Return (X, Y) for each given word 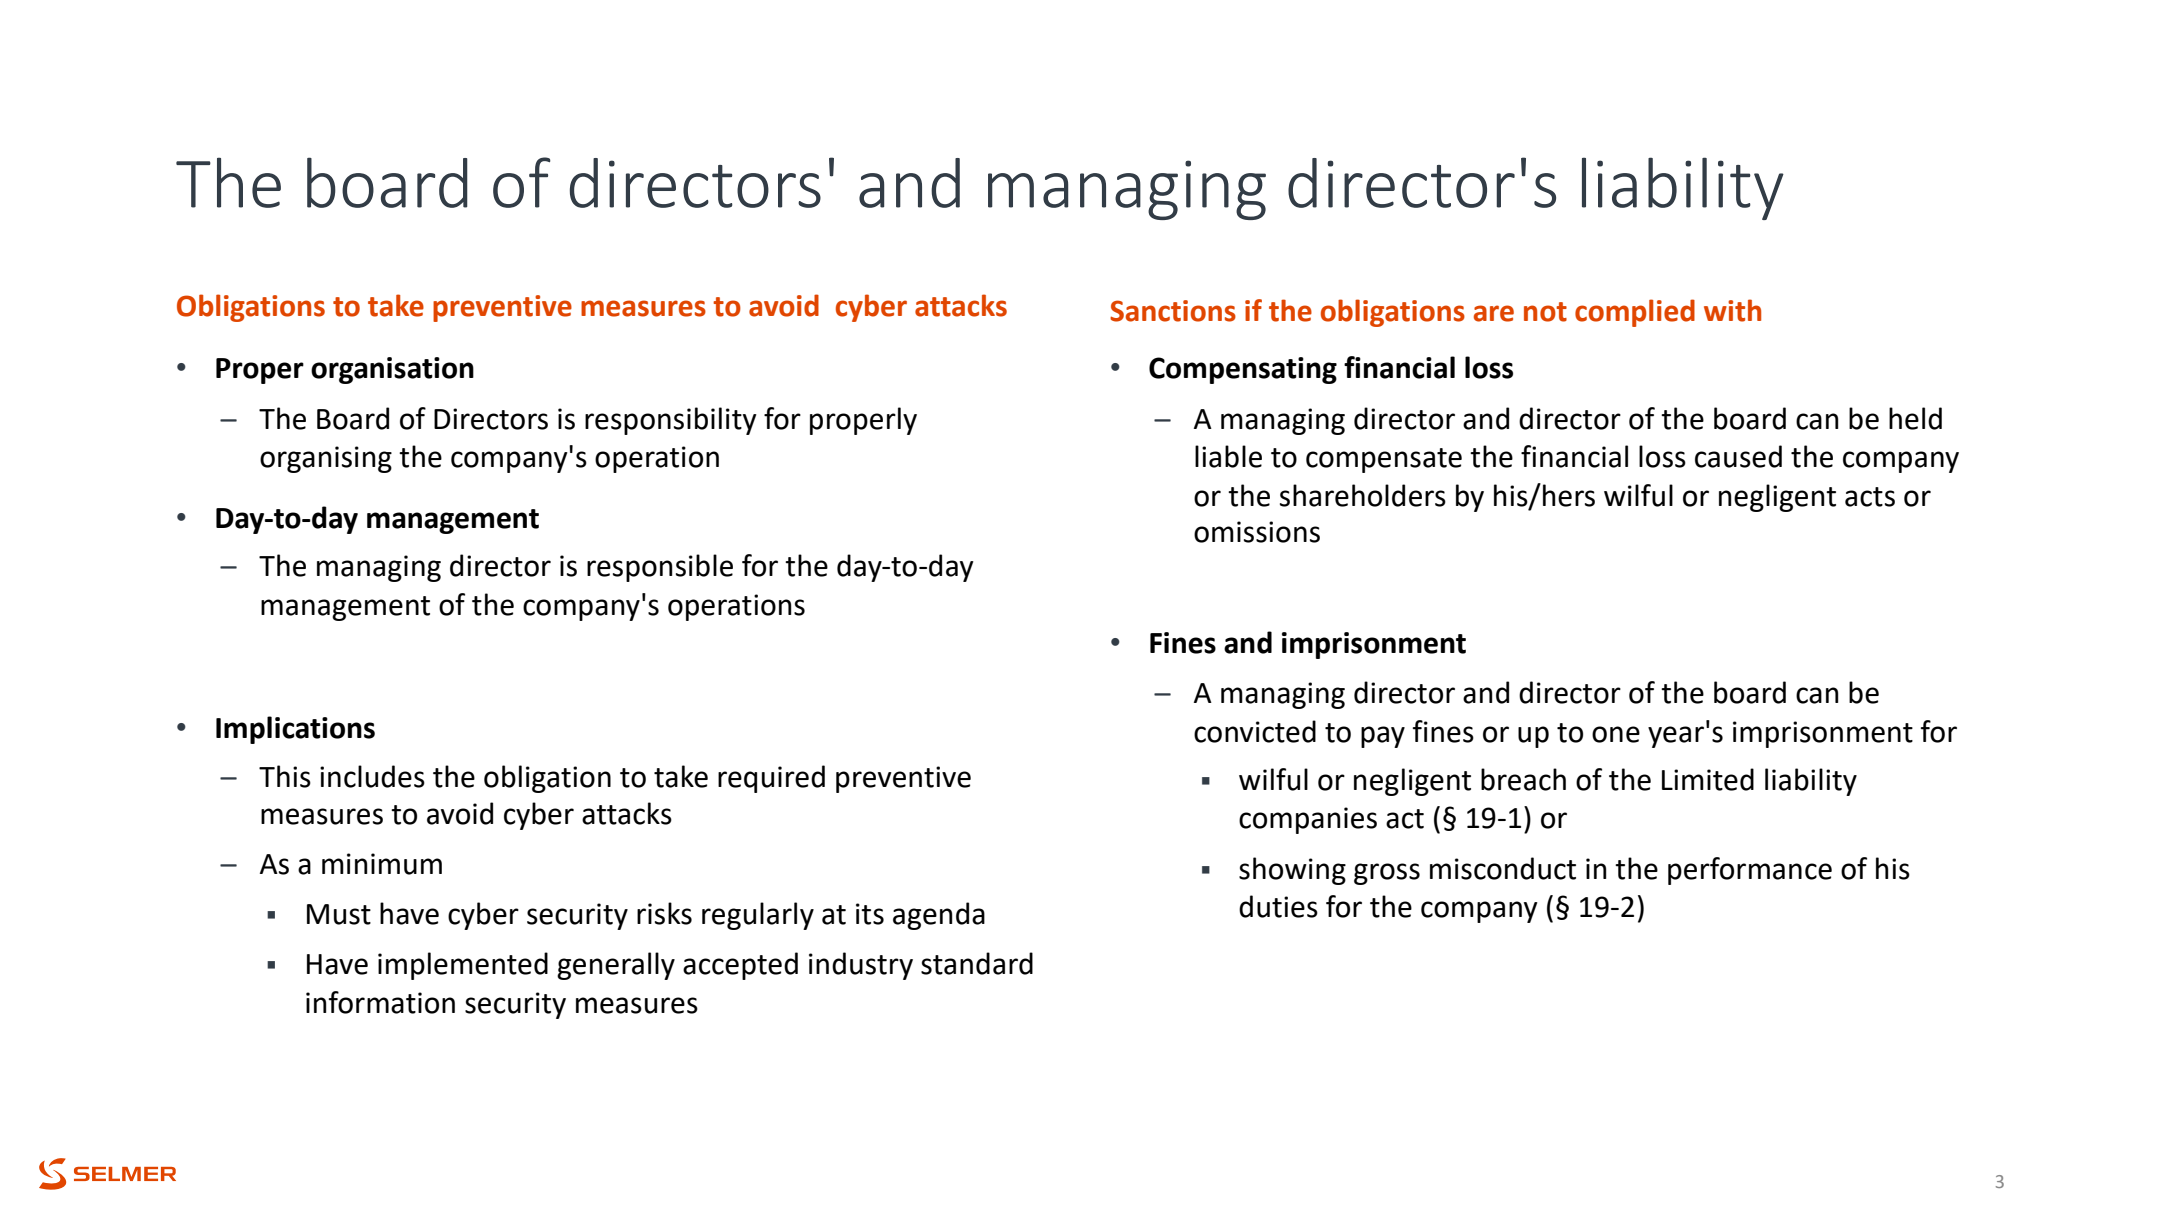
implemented (463, 966)
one (1616, 734)
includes (372, 776)
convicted (1255, 731)
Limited (1708, 779)
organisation (392, 370)
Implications (295, 730)
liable (1228, 456)
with (1732, 310)
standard (977, 963)
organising (326, 459)
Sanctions (1173, 311)
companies (1308, 820)
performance (1750, 871)
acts (1870, 497)
